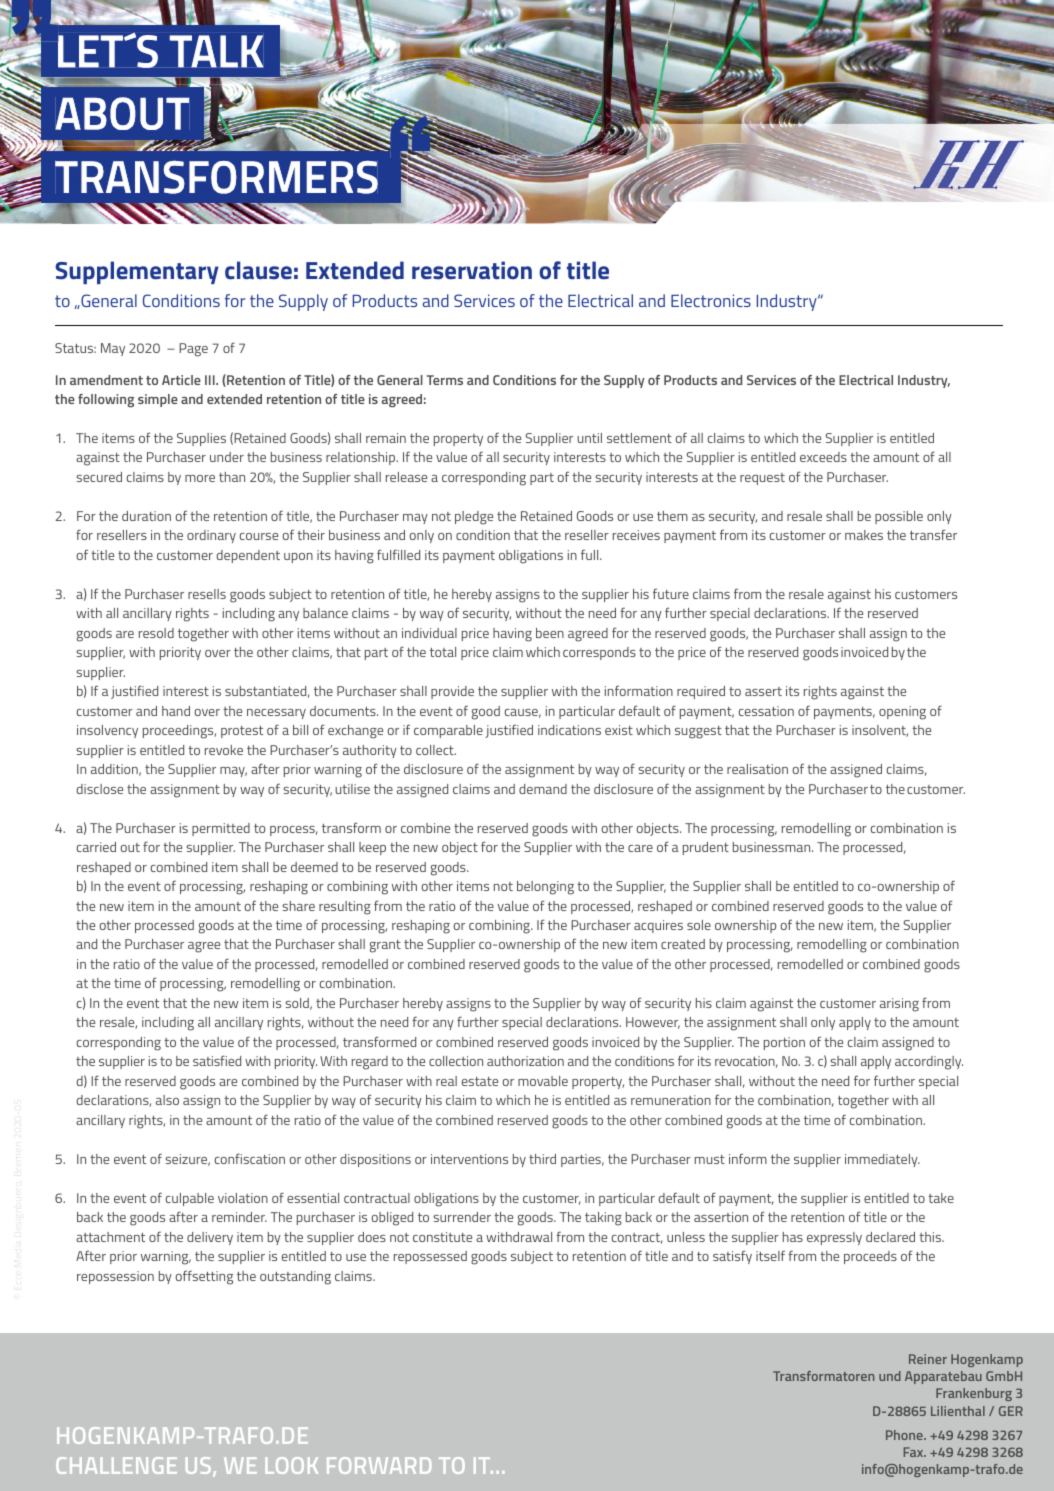 This screenshot has width=1054, height=1491. What do you see at coordinates (291, 1465) in the screenshot?
I see `LOOK` at bounding box center [291, 1465].
